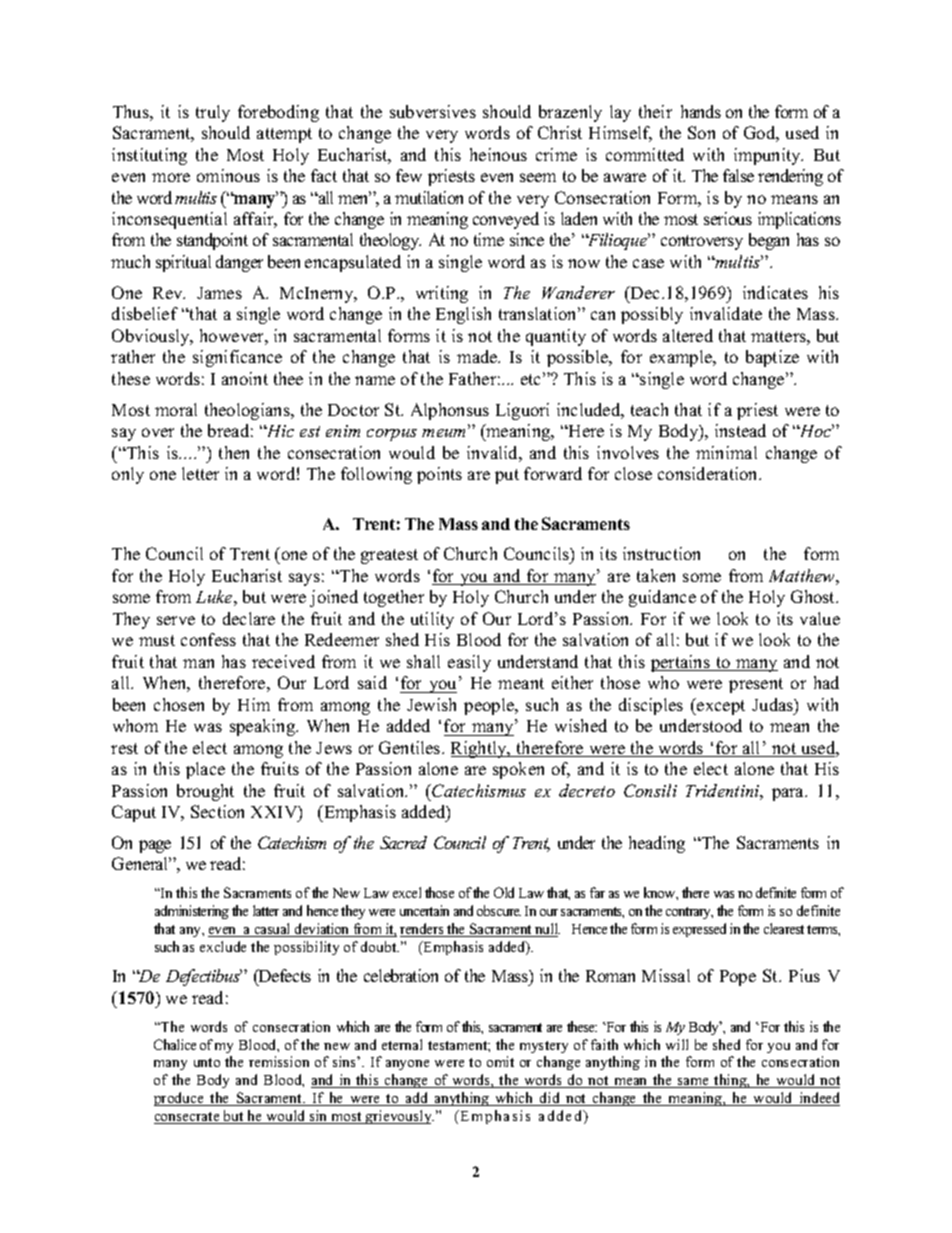  I want to click on impunity, so click(768, 156).
